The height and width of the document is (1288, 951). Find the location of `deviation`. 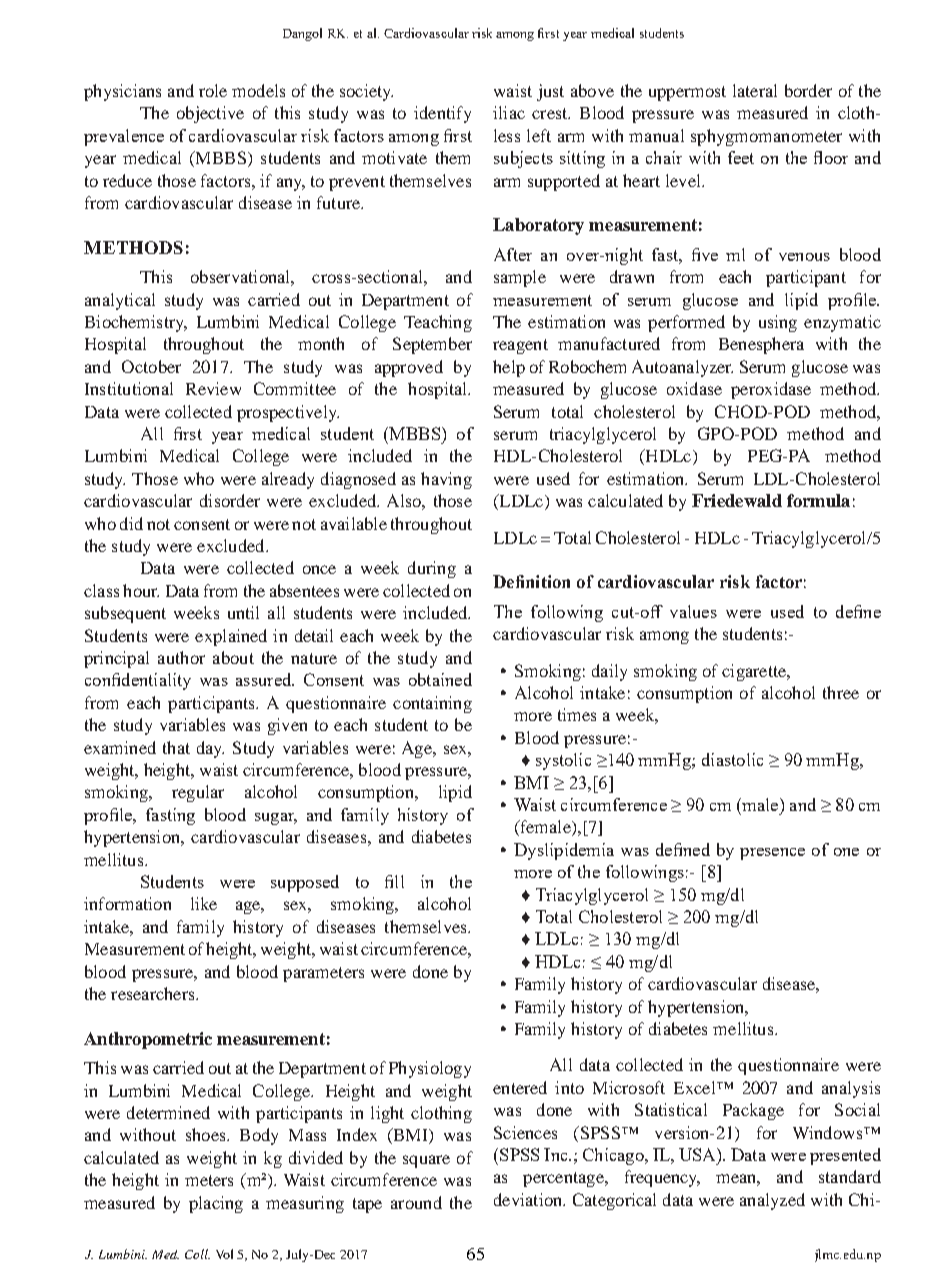

deviation is located at coordinates (529, 1199).
